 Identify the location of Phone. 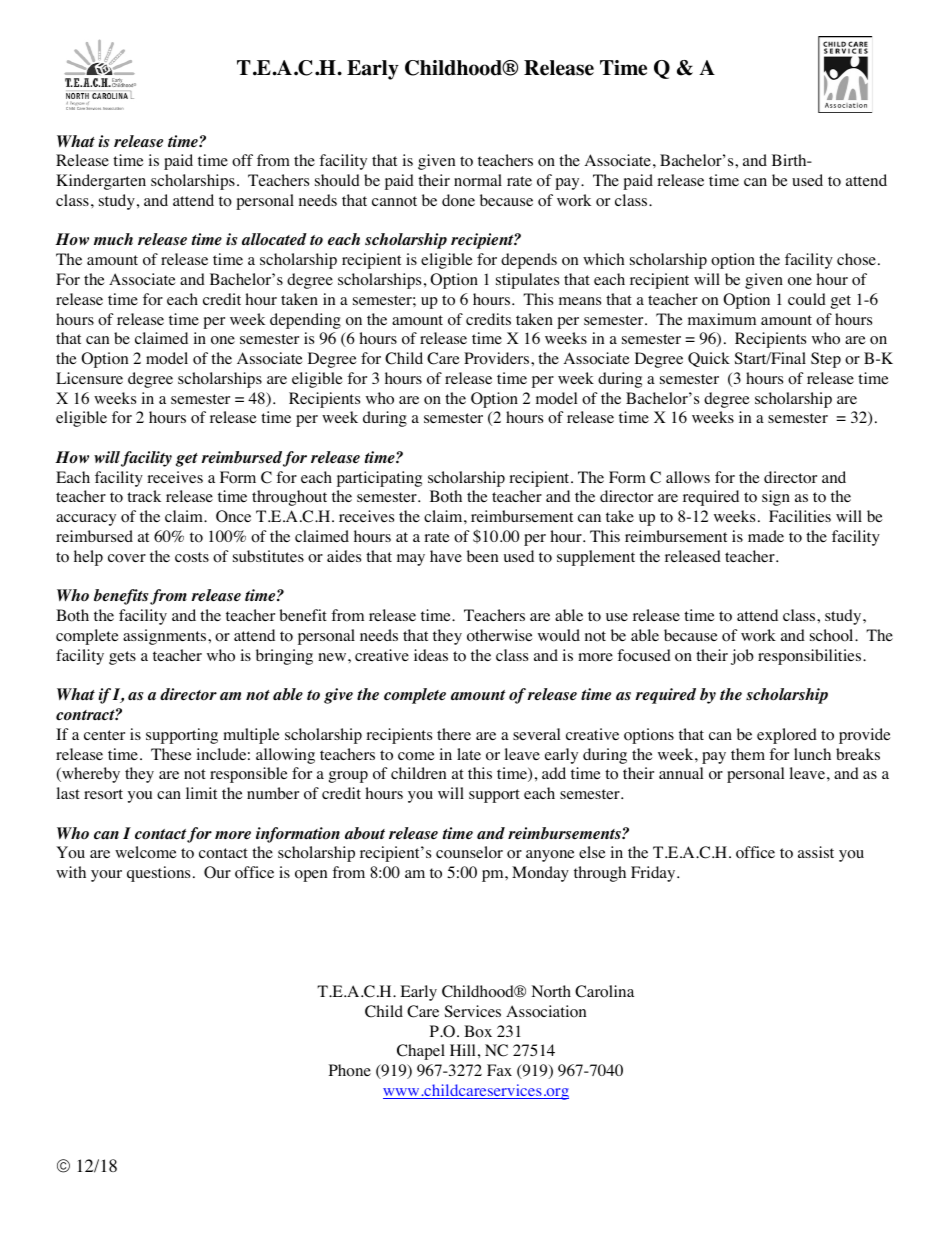
(350, 1070).
